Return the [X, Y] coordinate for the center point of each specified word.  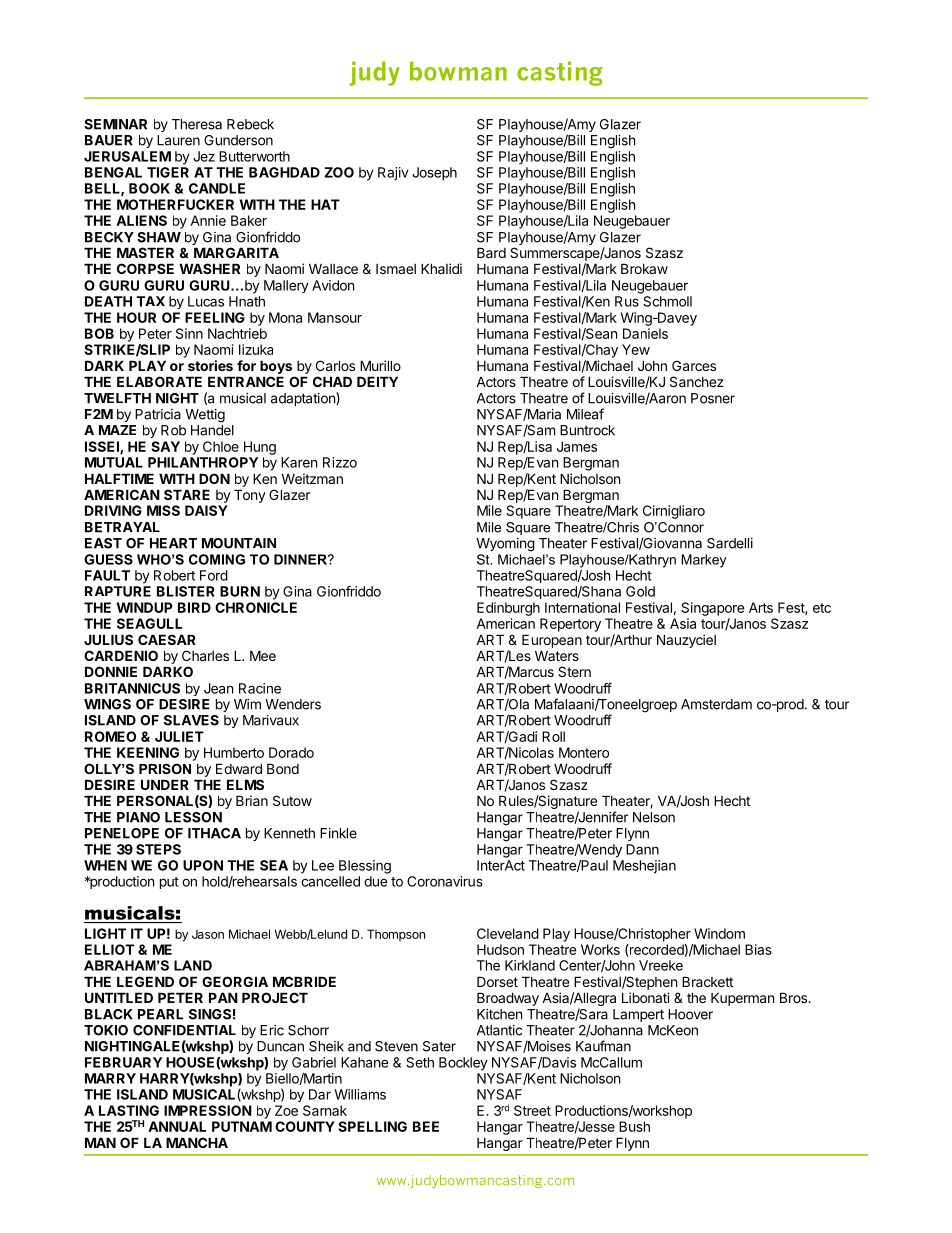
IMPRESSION [208, 1110]
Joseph [434, 174]
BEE [426, 1126]
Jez [204, 156]
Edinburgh [508, 609]
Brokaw [644, 268]
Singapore [712, 609]
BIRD [194, 607]
